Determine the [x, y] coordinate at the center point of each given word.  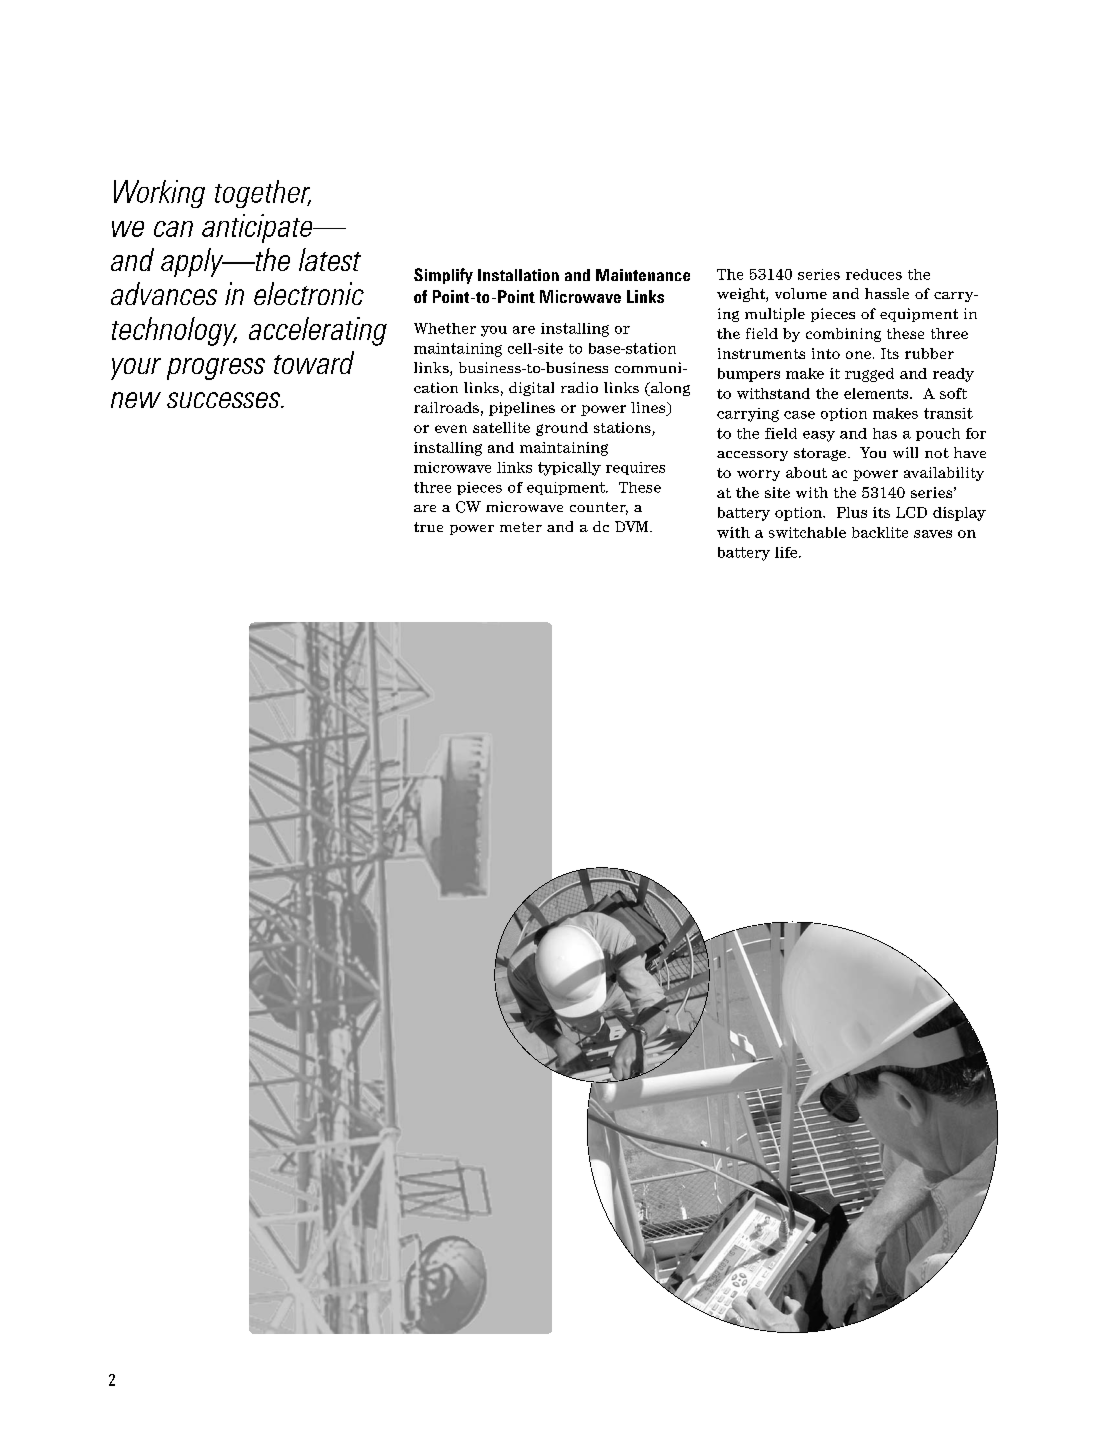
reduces [874, 274]
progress [216, 369]
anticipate [258, 228]
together [263, 194]
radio [579, 387]
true [428, 527]
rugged [869, 375]
